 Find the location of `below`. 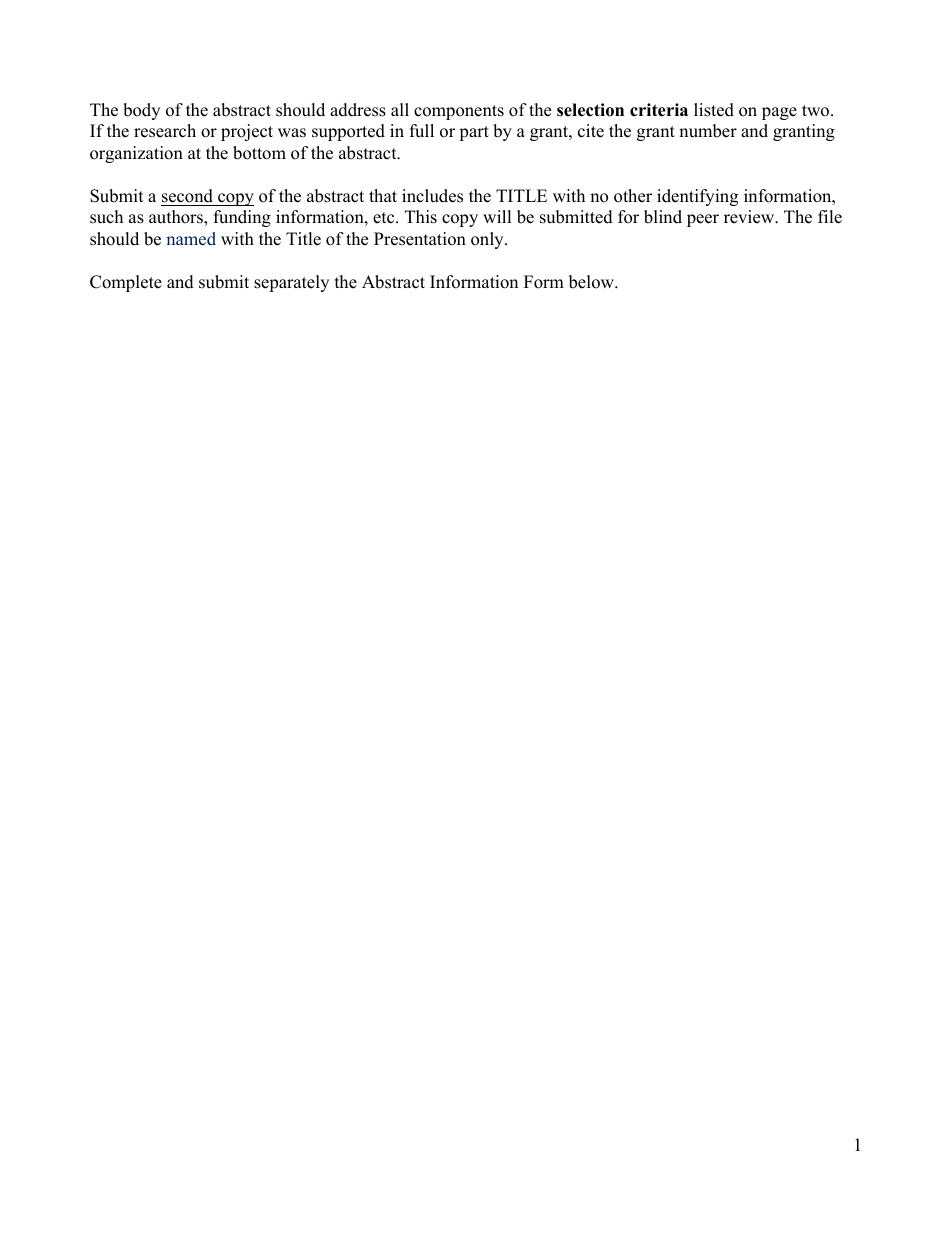

below is located at coordinates (592, 282).
